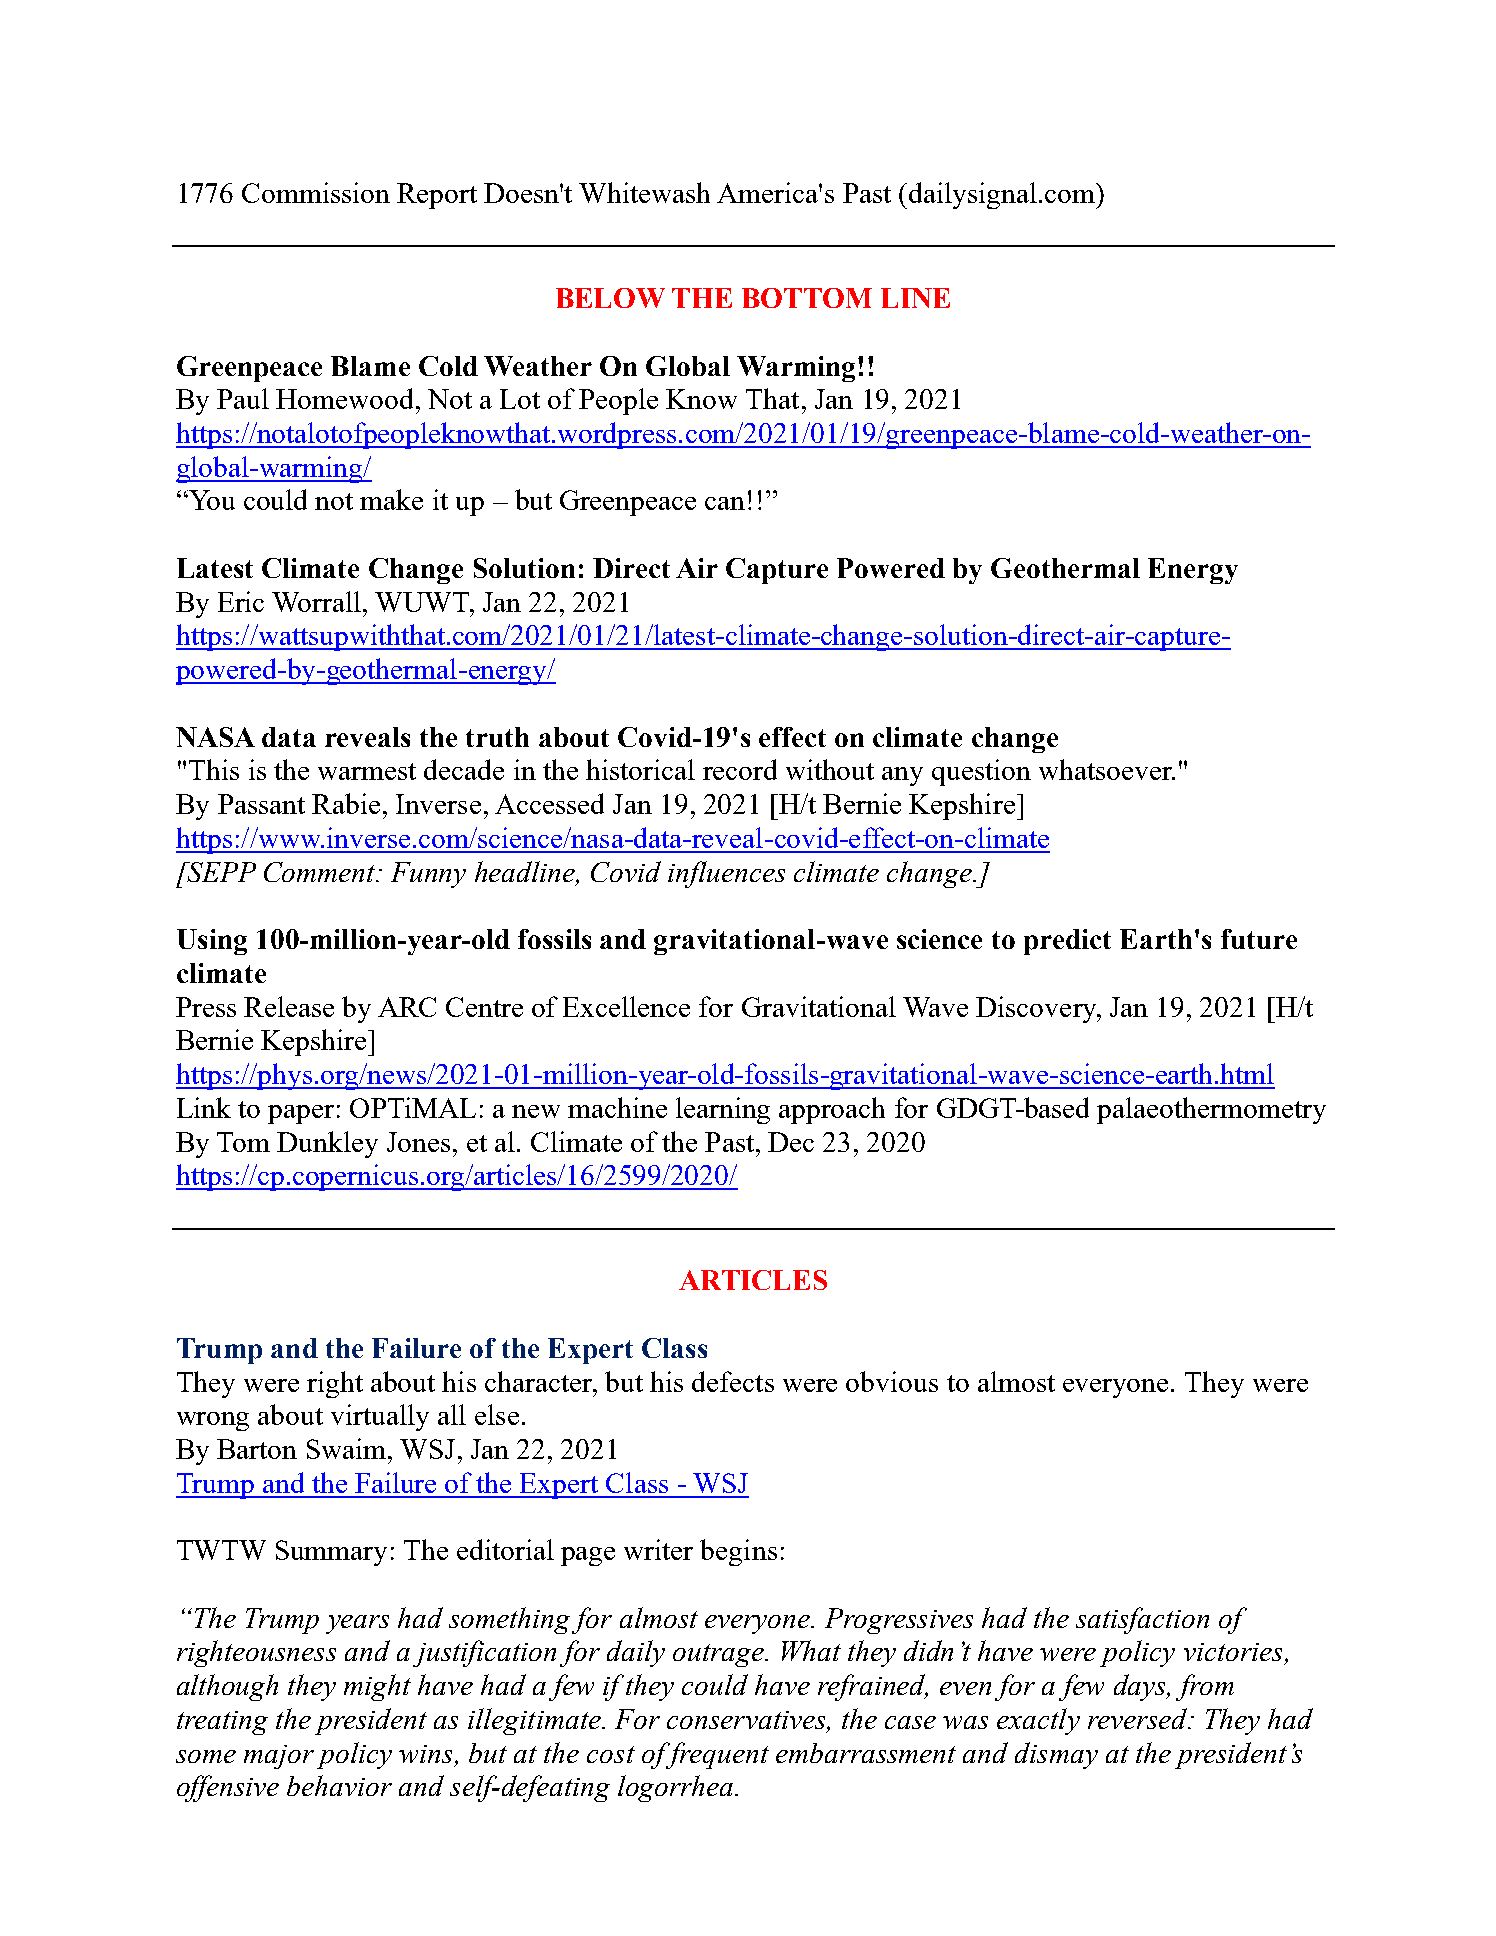 This image has width=1496, height=1936. What do you see at coordinates (1067, 942) in the image?
I see `predict` at bounding box center [1067, 942].
